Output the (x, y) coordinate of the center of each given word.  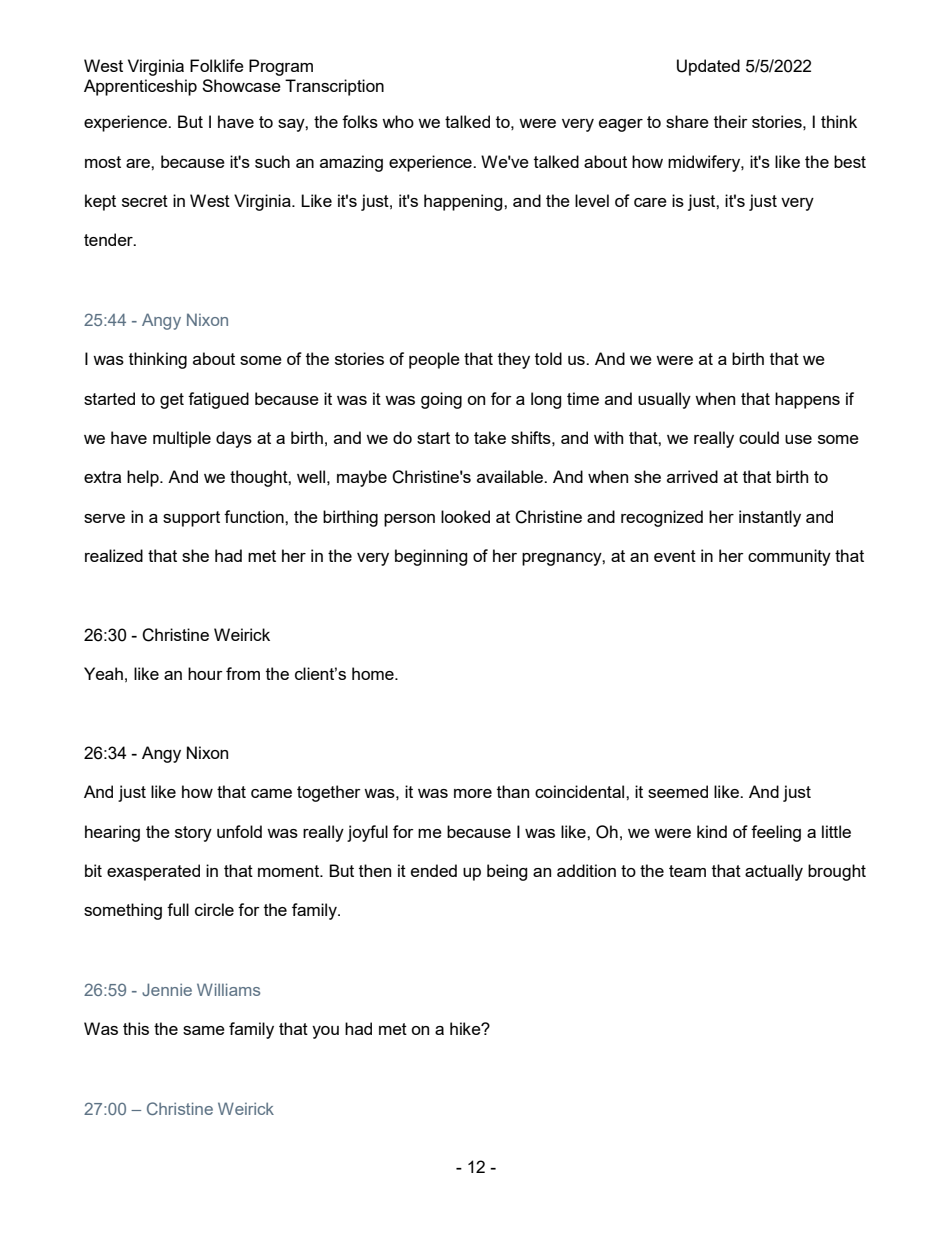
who (398, 121)
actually (774, 872)
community (789, 557)
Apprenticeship (140, 87)
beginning (431, 557)
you (325, 1032)
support (191, 519)
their (731, 121)
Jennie (167, 989)
